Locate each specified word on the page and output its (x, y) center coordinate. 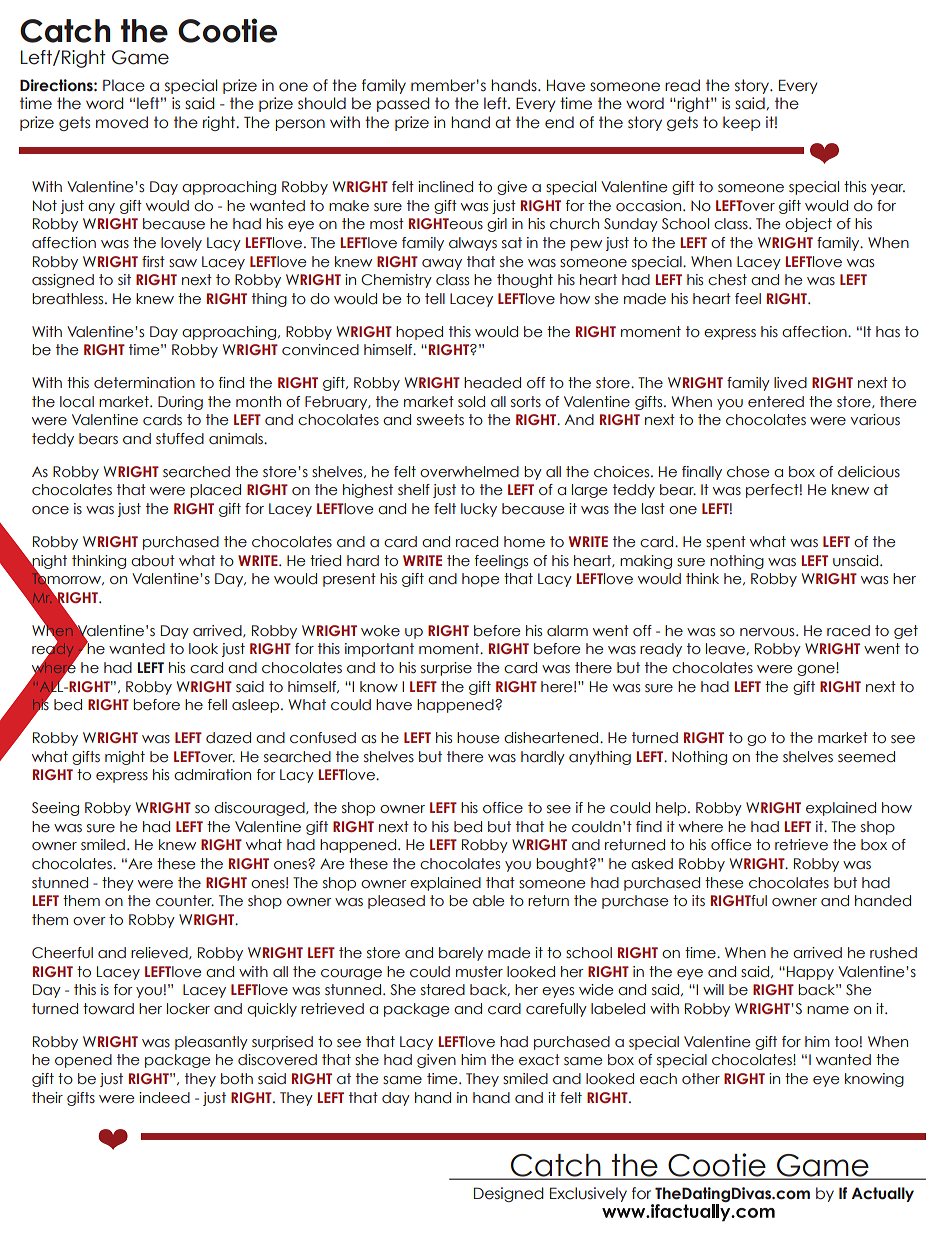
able (489, 901)
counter (185, 901)
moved (122, 122)
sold (471, 402)
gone (817, 670)
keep (742, 123)
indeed (164, 1098)
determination (144, 383)
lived (790, 383)
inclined (445, 187)
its (698, 901)
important (379, 650)
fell (217, 705)
